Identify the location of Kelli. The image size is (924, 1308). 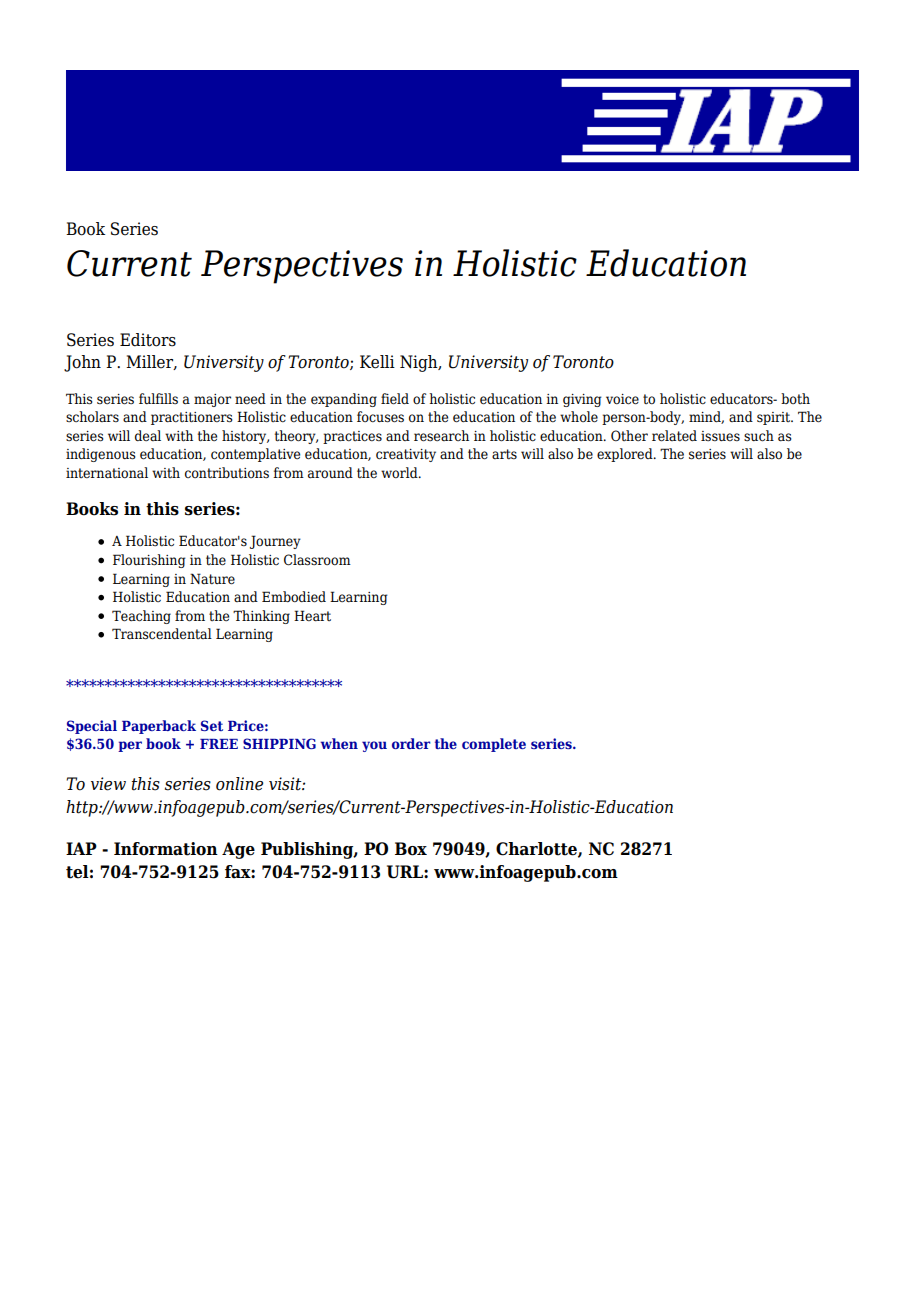
(377, 362).
